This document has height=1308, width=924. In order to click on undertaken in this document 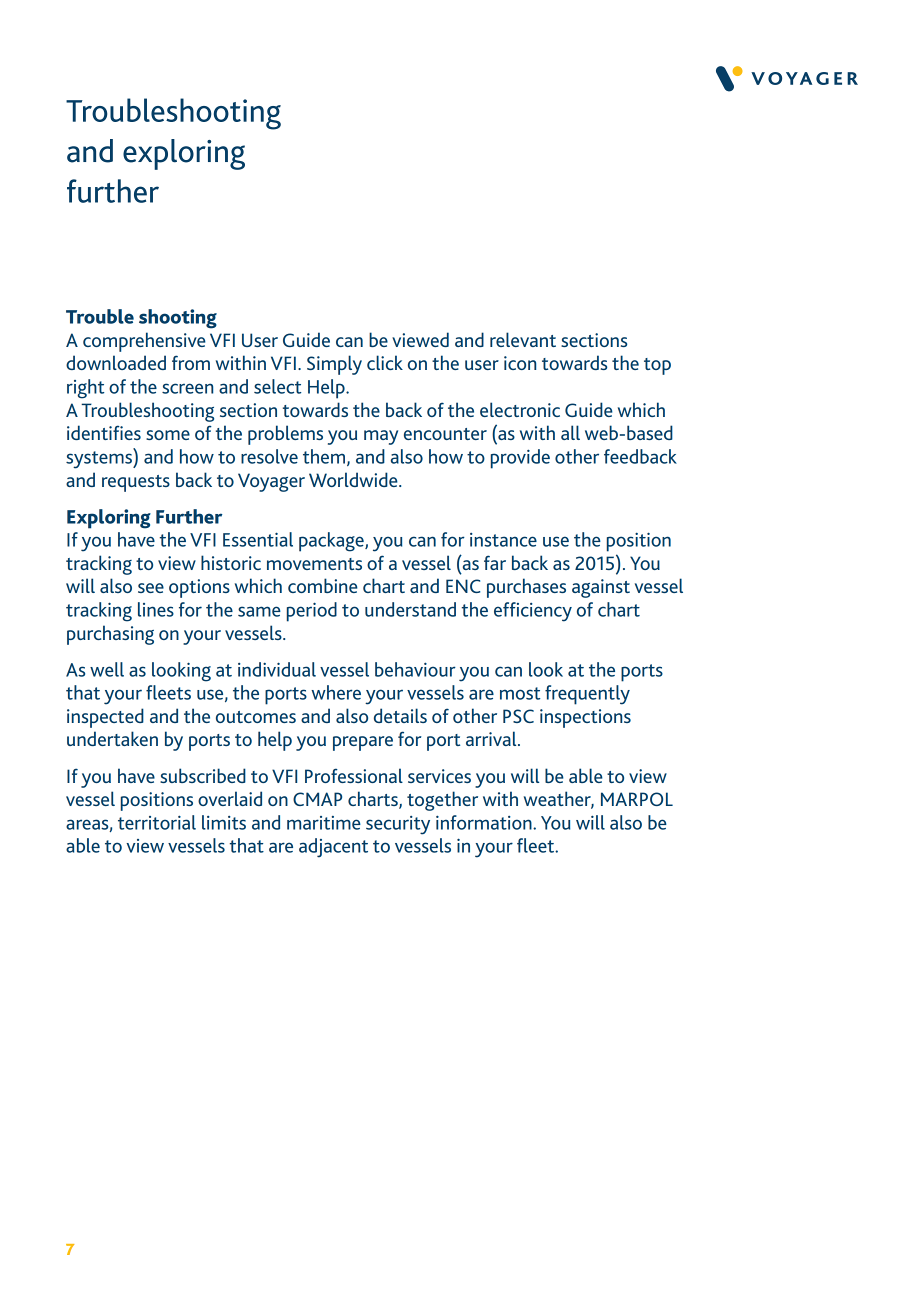, I will do `click(112, 738)`.
